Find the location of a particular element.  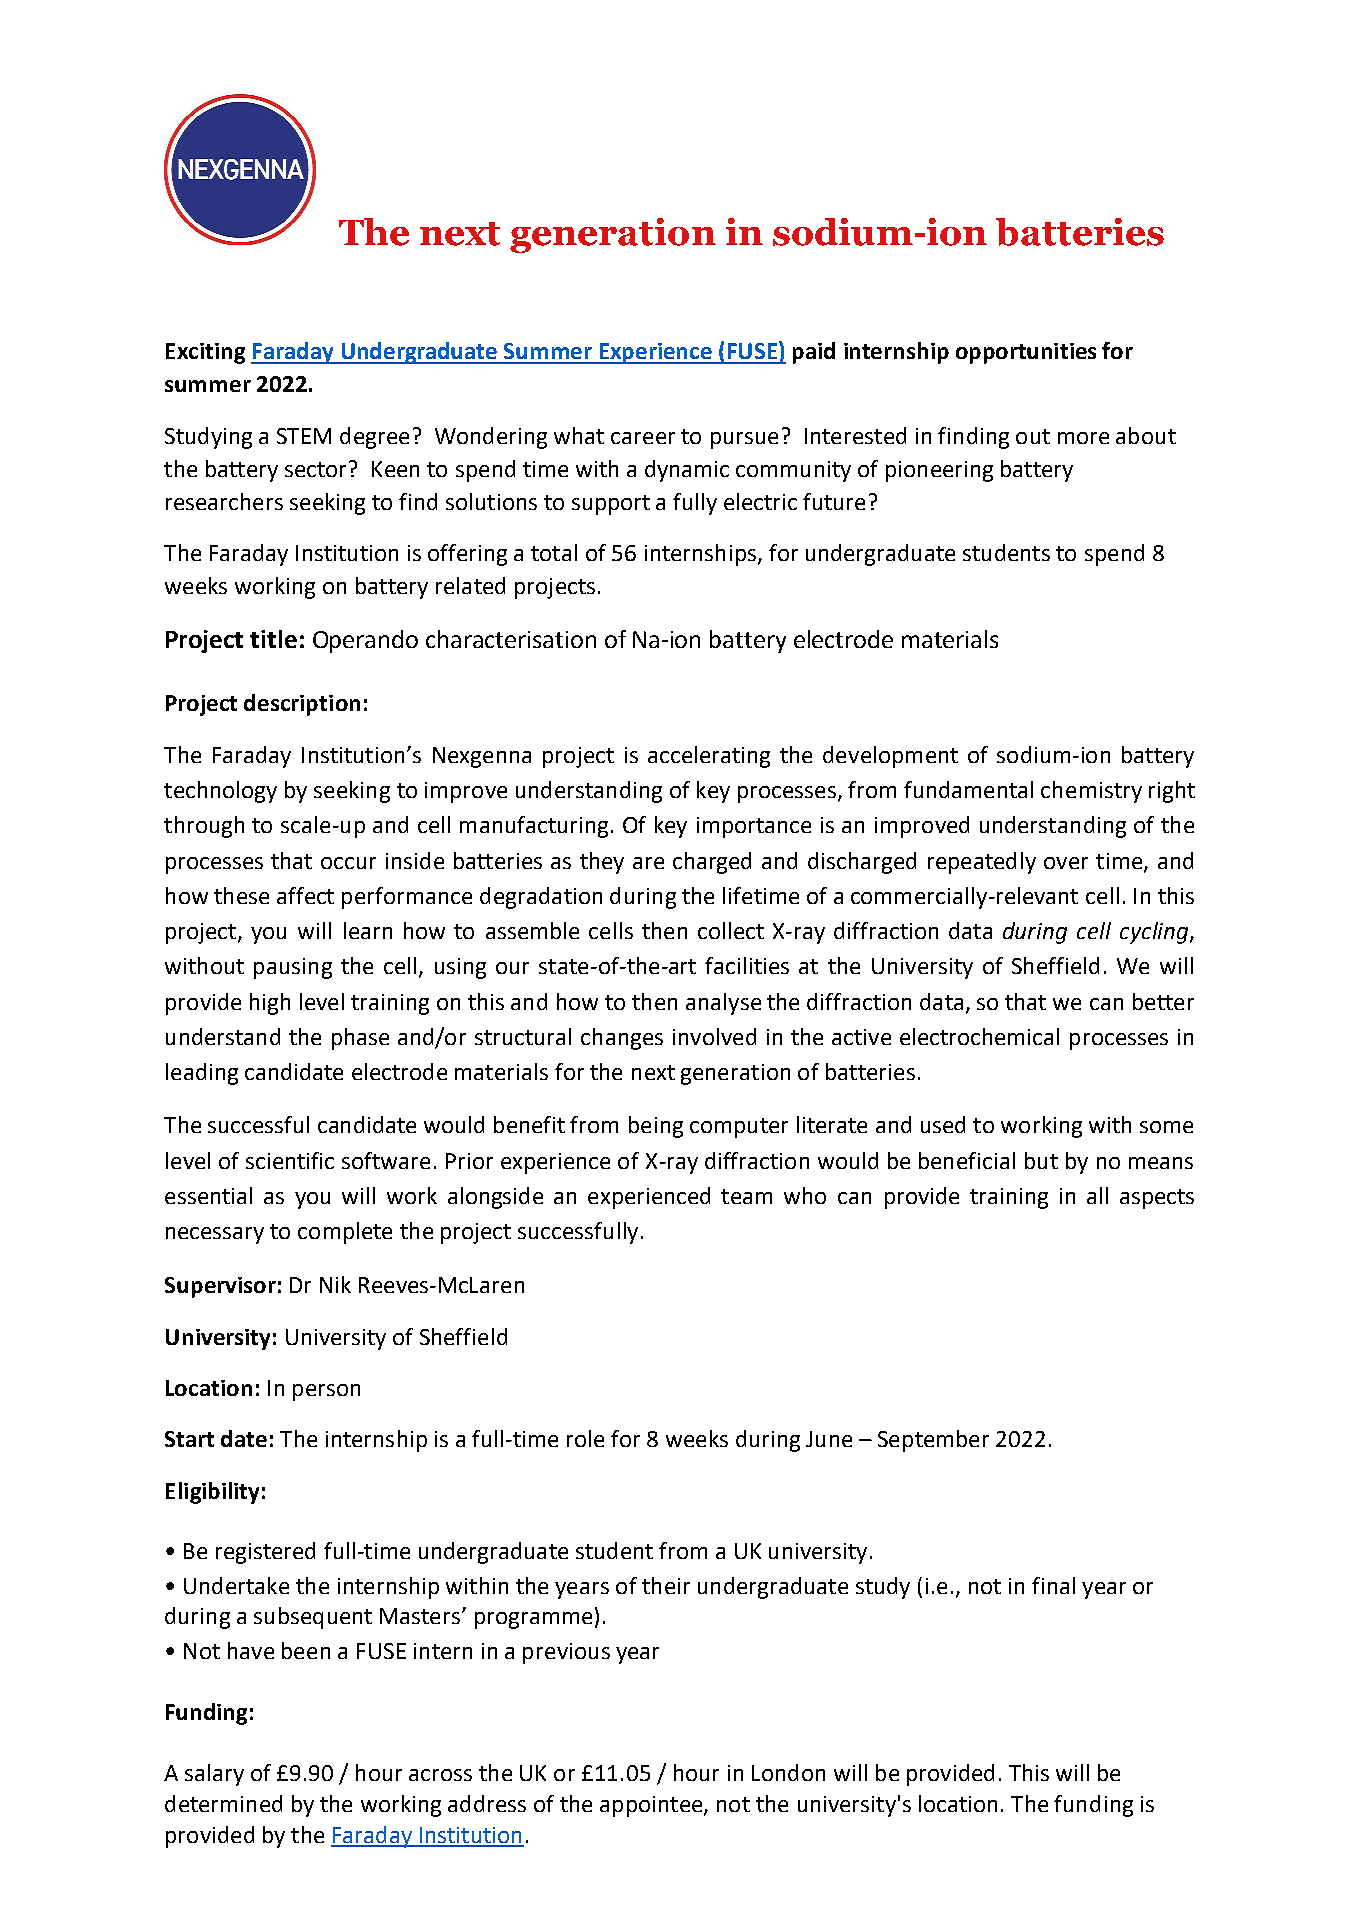

career is located at coordinates (643, 438).
